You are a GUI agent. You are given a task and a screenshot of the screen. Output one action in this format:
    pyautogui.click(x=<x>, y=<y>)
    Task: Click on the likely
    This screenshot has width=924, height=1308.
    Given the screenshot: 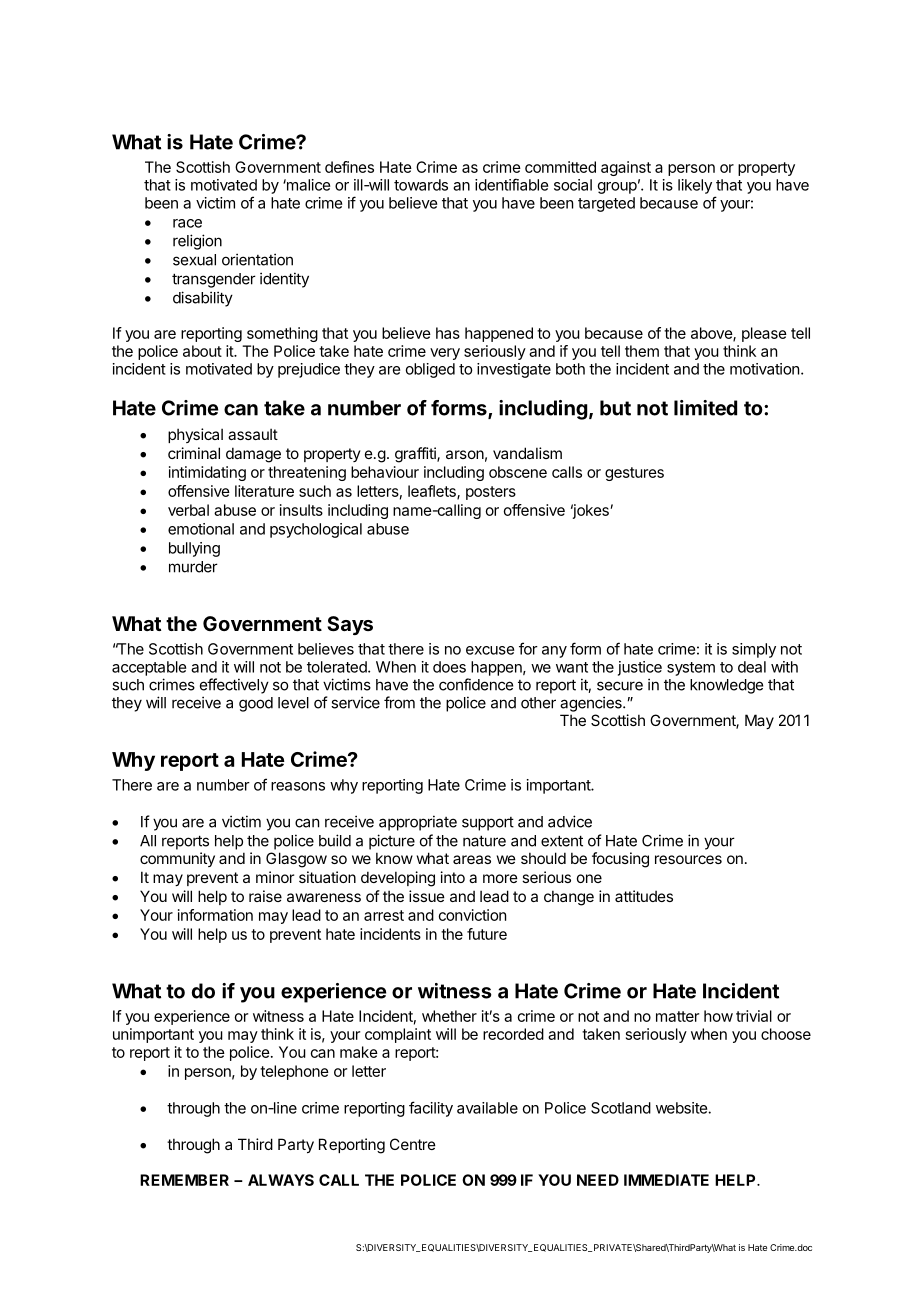 What is the action you would take?
    pyautogui.click(x=695, y=186)
